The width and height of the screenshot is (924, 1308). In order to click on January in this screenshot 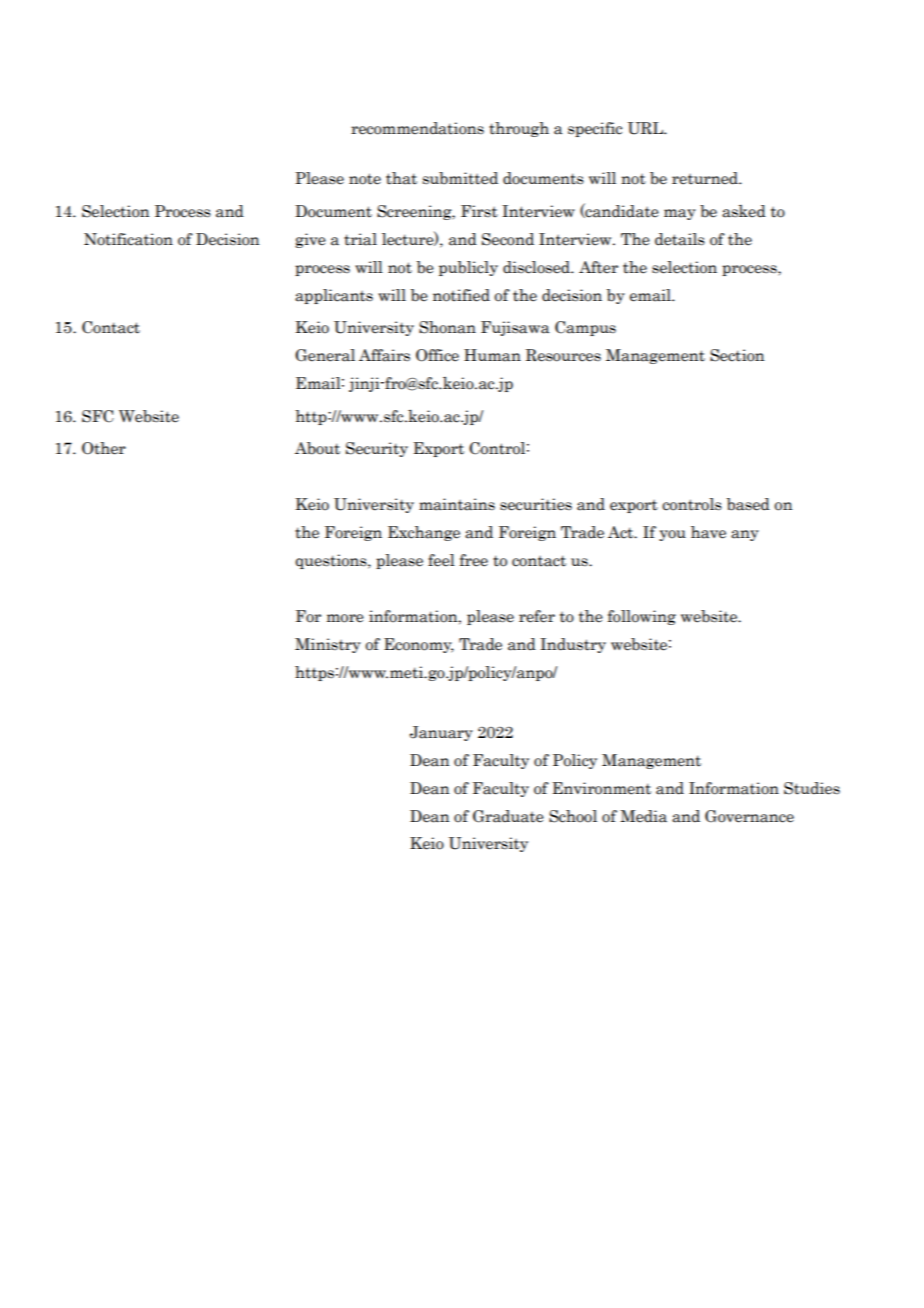, I will do `click(441, 733)`.
